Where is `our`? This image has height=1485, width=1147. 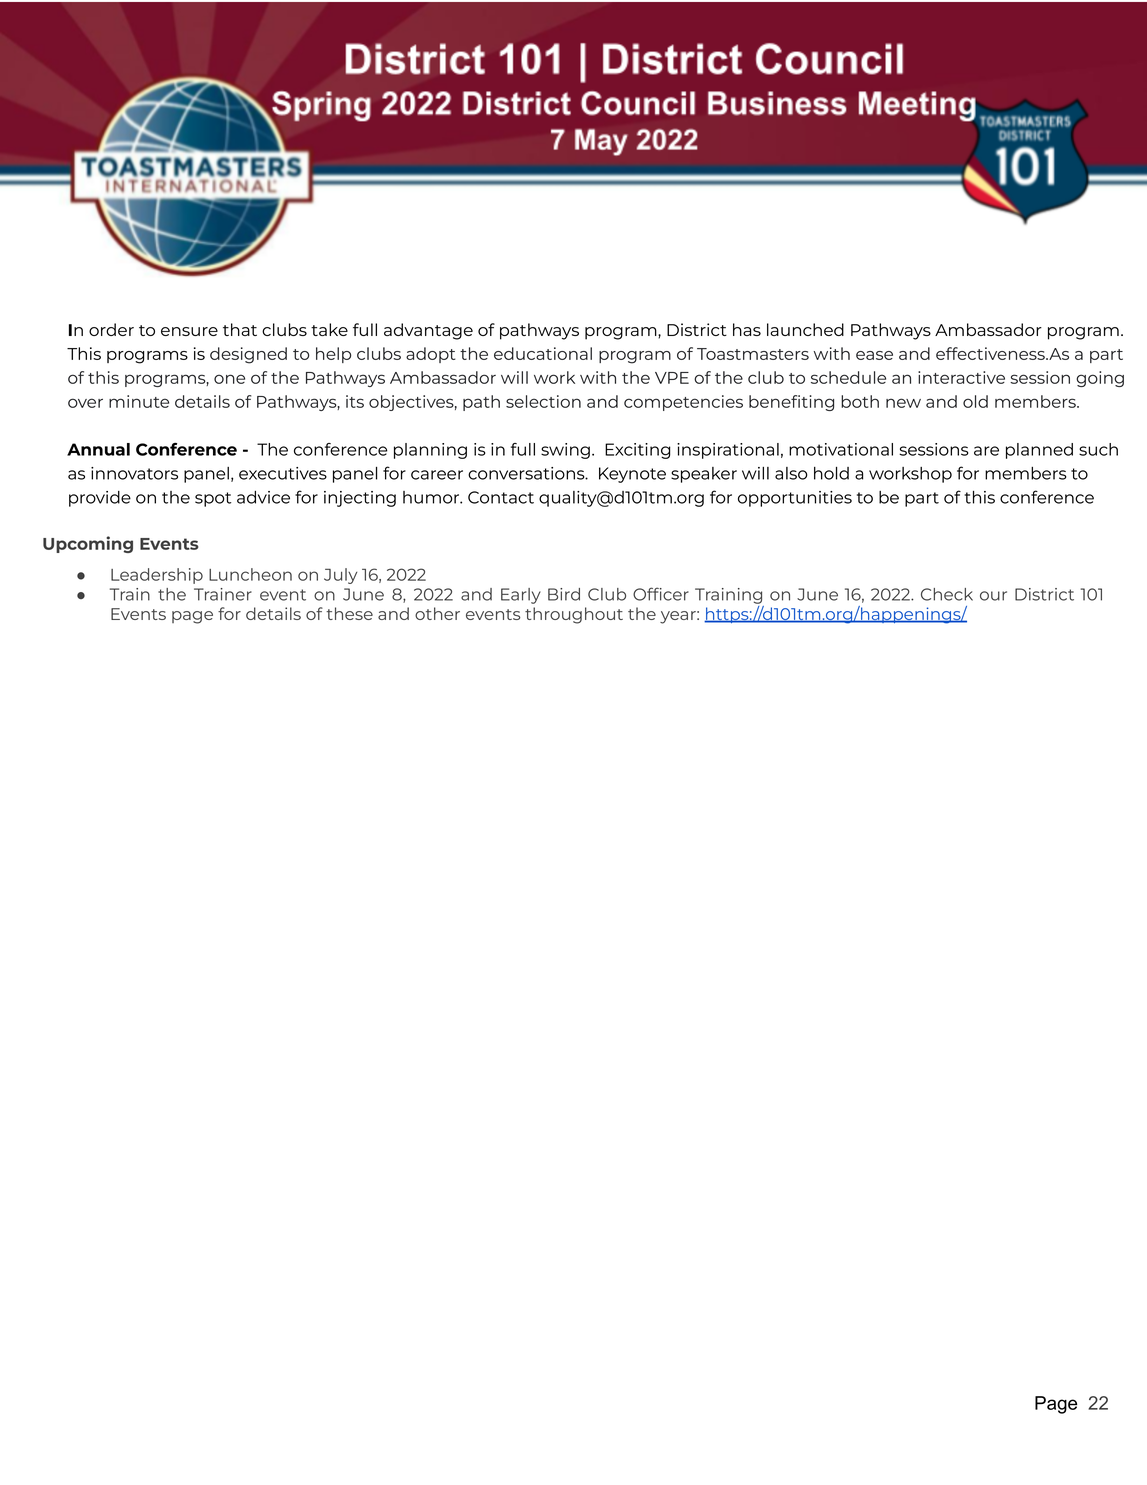
our is located at coordinates (993, 596).
